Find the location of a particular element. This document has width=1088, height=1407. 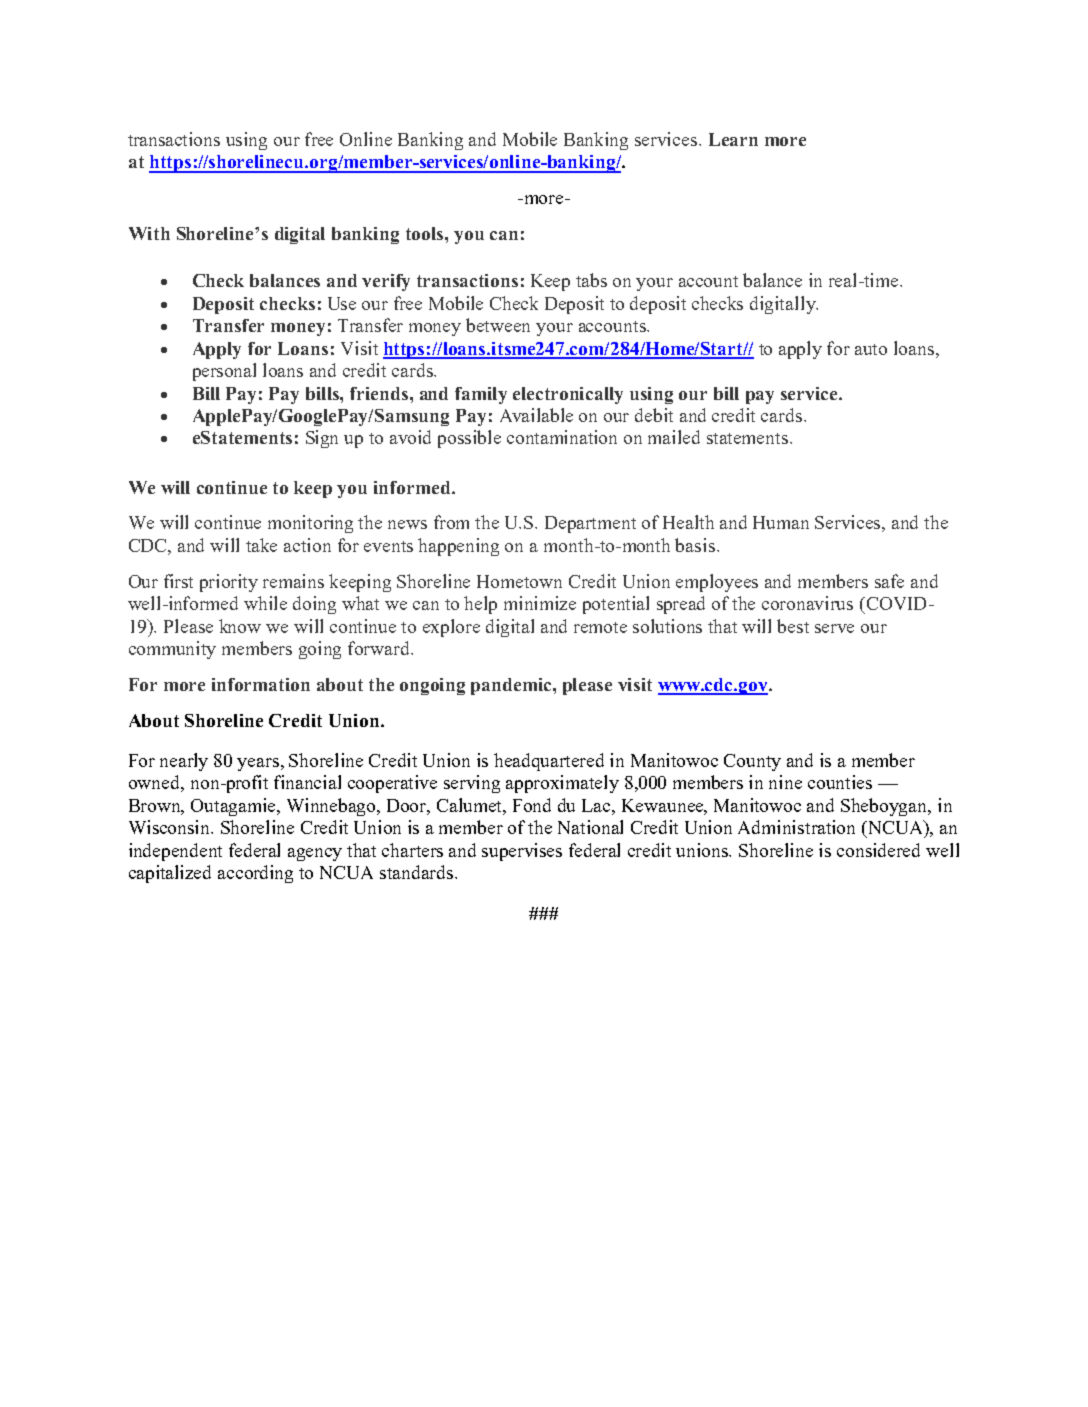

know is located at coordinates (240, 626).
